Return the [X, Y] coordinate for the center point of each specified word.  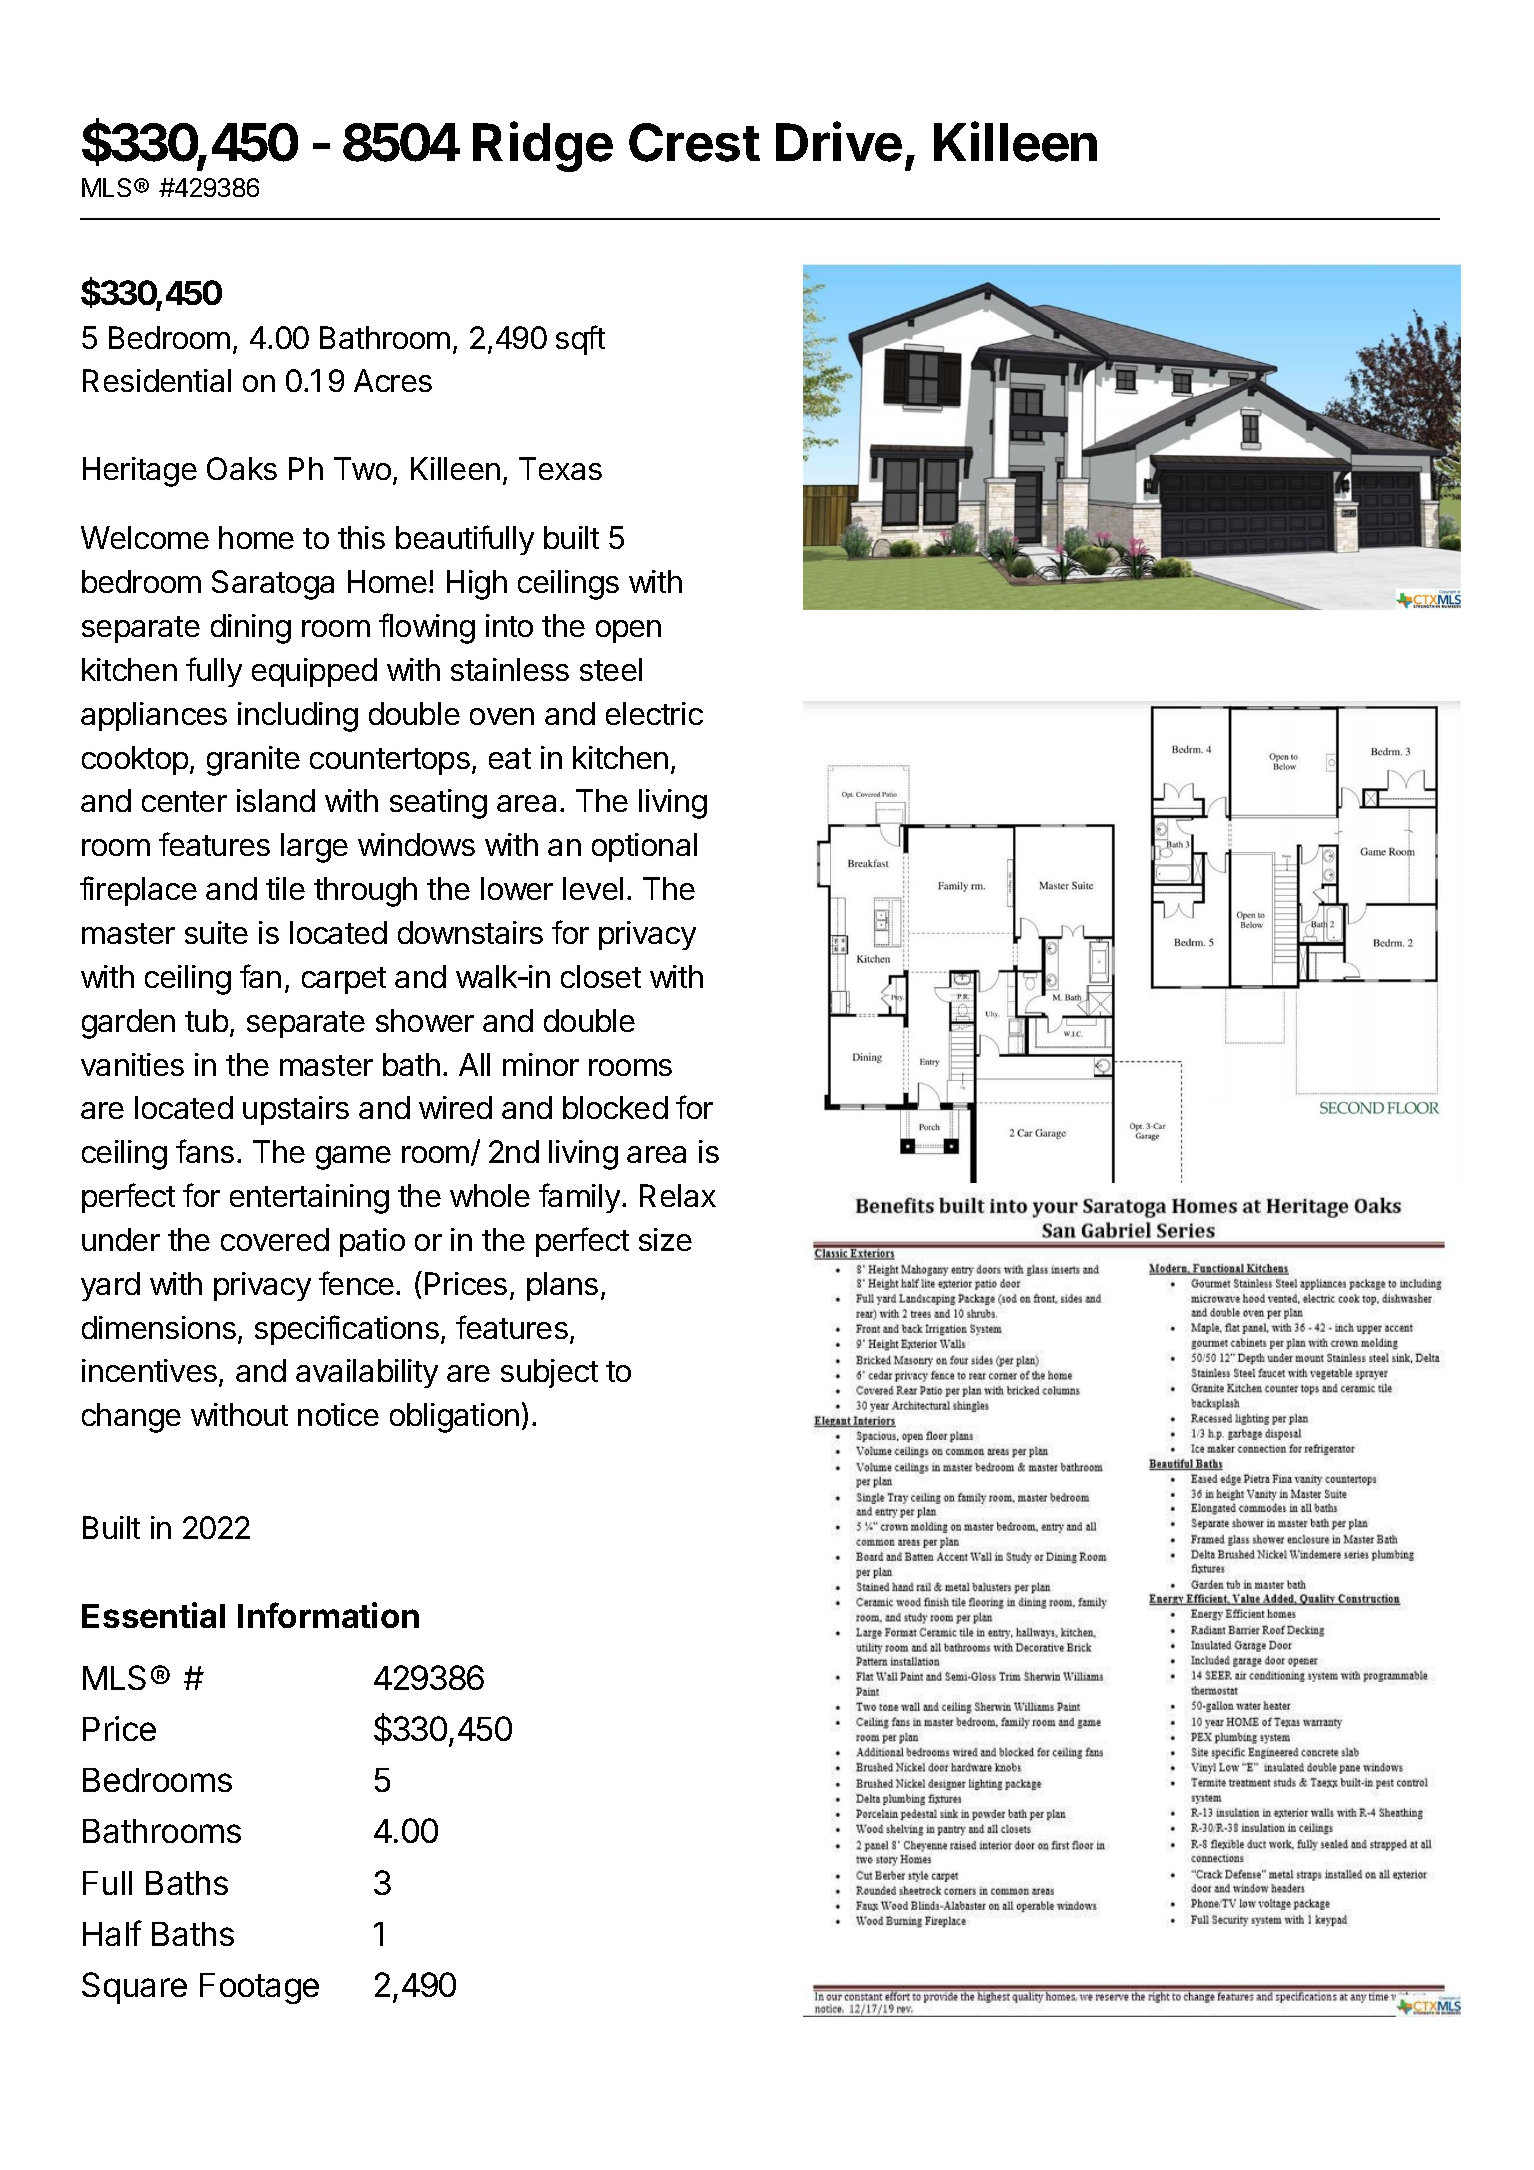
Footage [259, 1988]
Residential [157, 380]
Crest [694, 142]
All [474, 1064]
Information [328, 1615]
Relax [678, 1195]
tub [206, 1020]
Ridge [543, 147]
